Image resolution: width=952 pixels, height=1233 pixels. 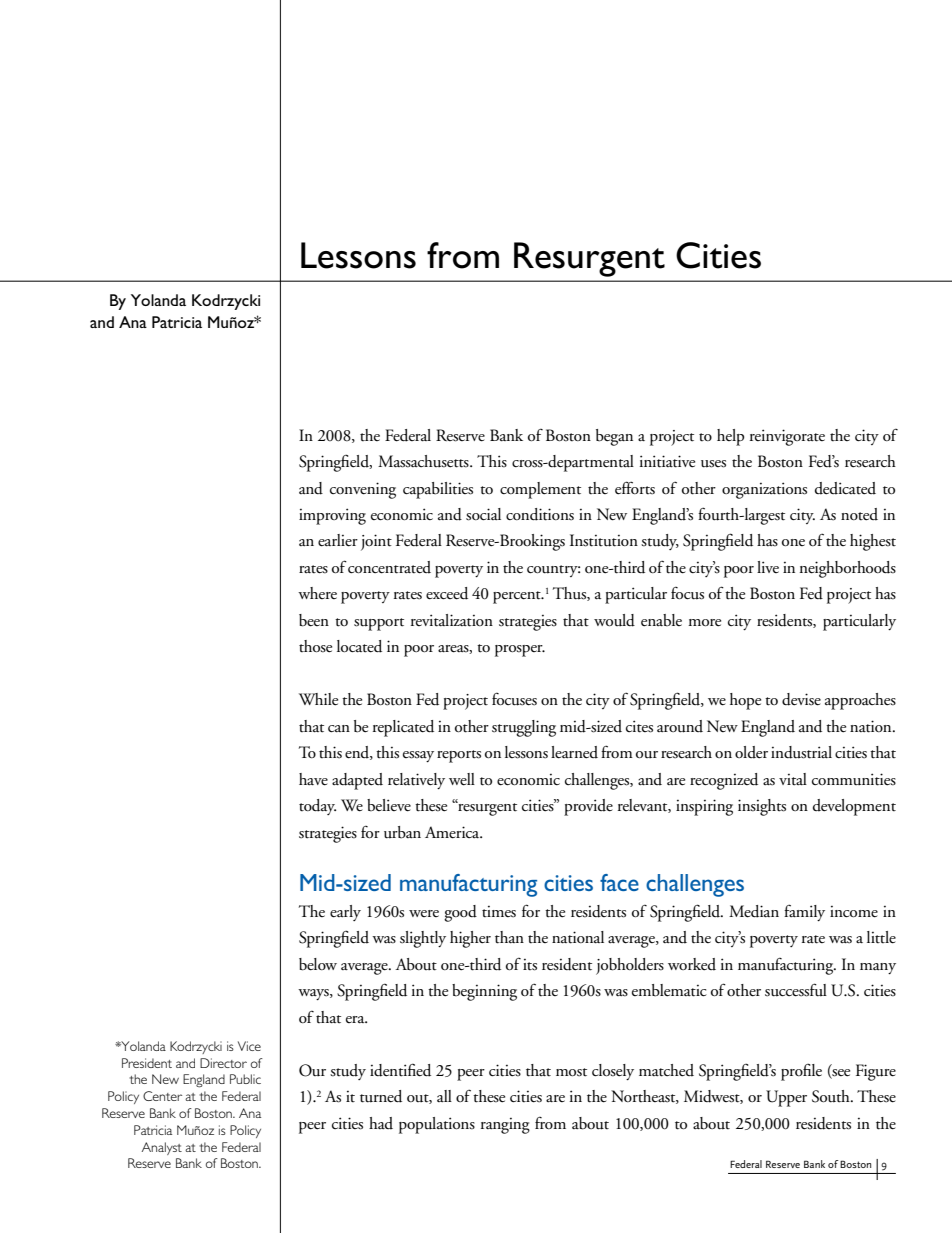 I want to click on complement, so click(x=540, y=490).
